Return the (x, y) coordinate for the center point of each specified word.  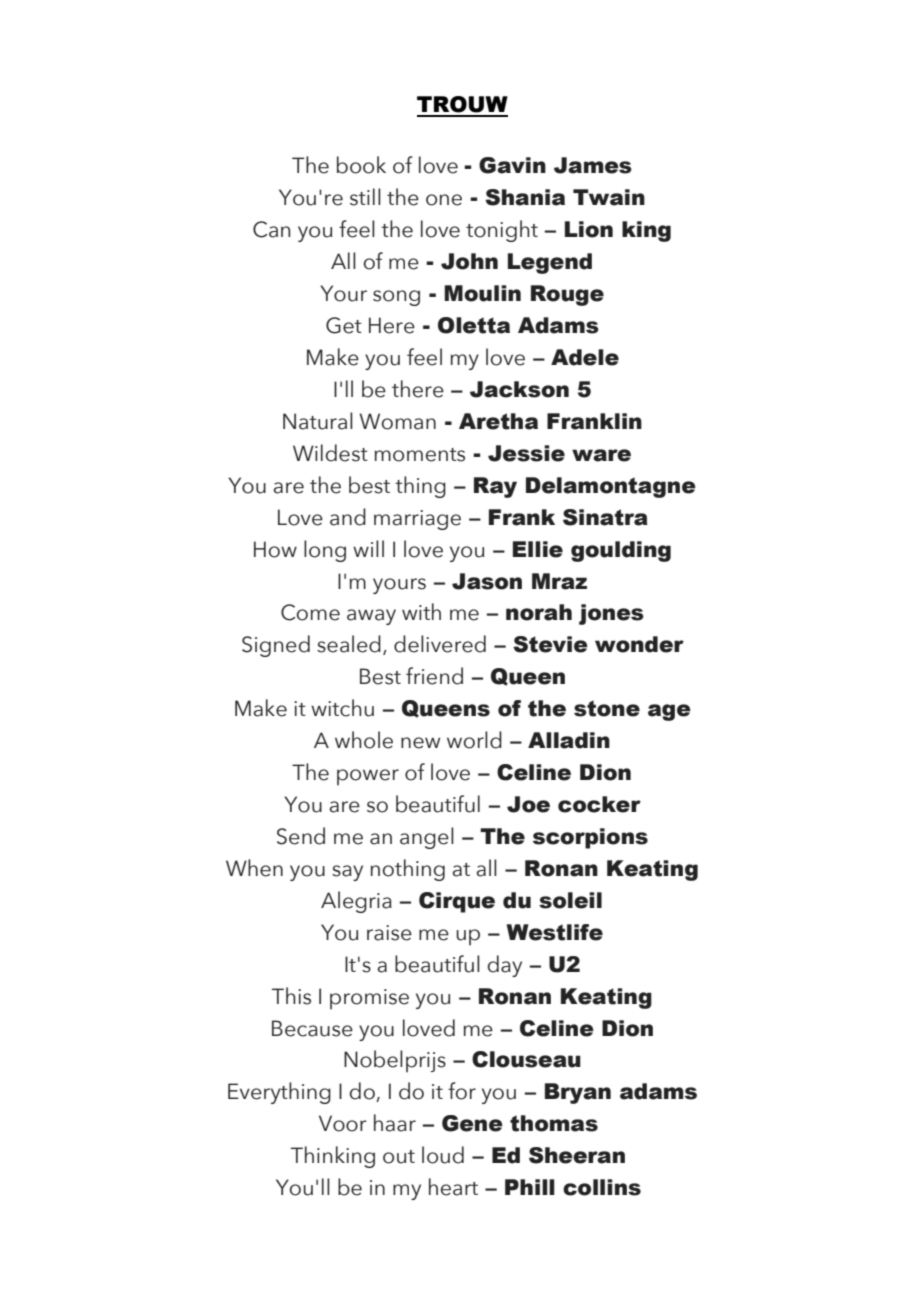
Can (271, 229)
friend (434, 676)
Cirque (457, 902)
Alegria (356, 902)
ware (601, 455)
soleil (570, 900)
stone (607, 708)
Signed (276, 646)
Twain (609, 197)
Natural (318, 421)
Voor (343, 1123)
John (469, 261)
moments (420, 455)
